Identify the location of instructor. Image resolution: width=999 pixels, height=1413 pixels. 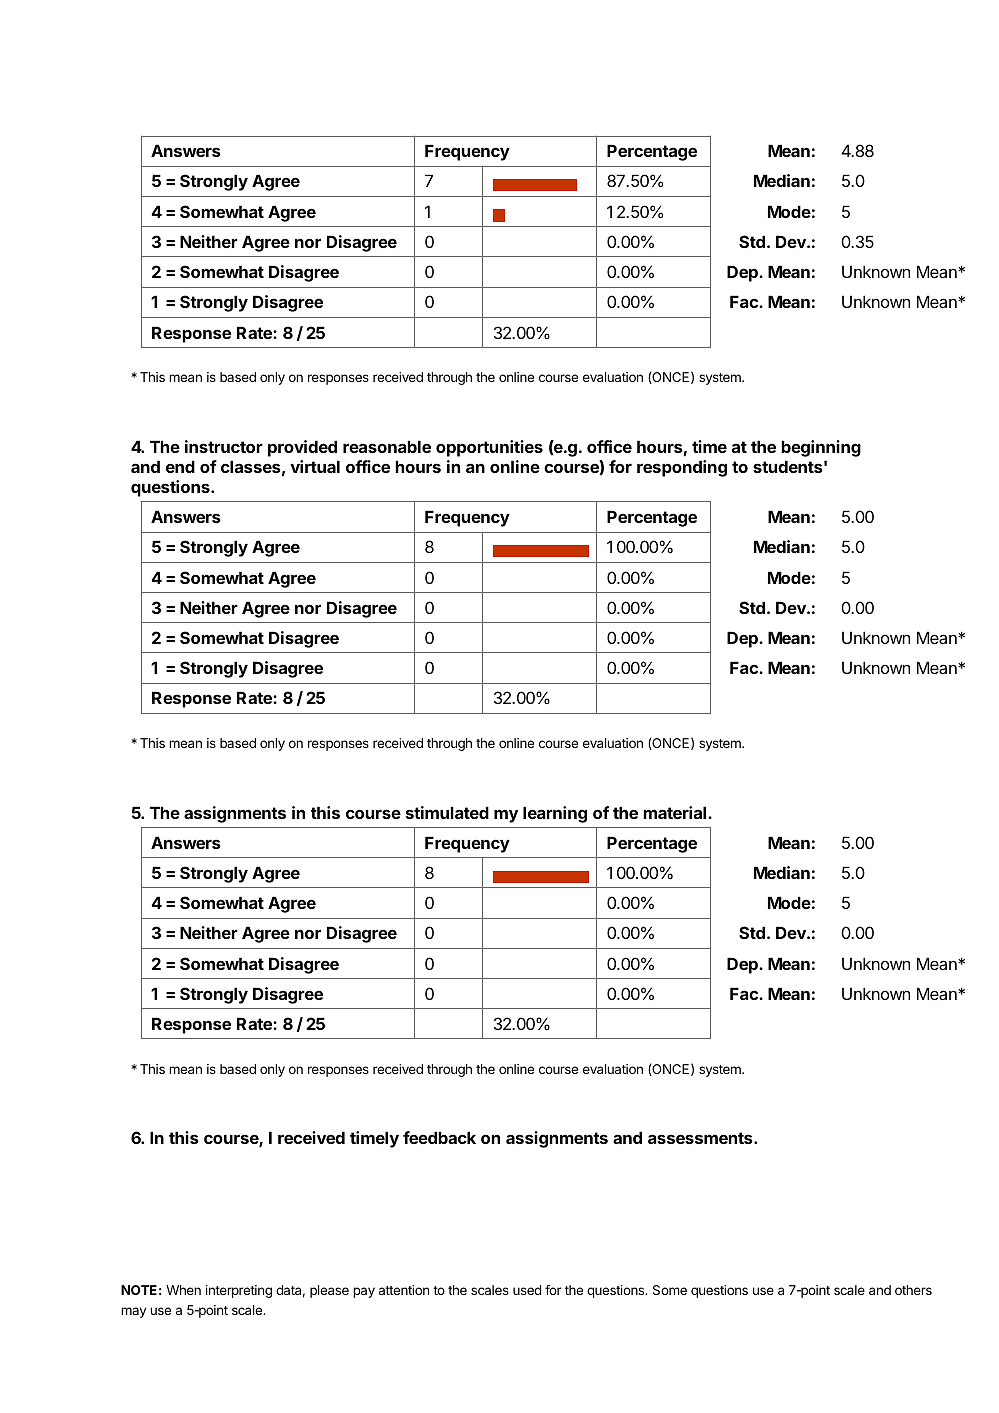
(224, 446).
